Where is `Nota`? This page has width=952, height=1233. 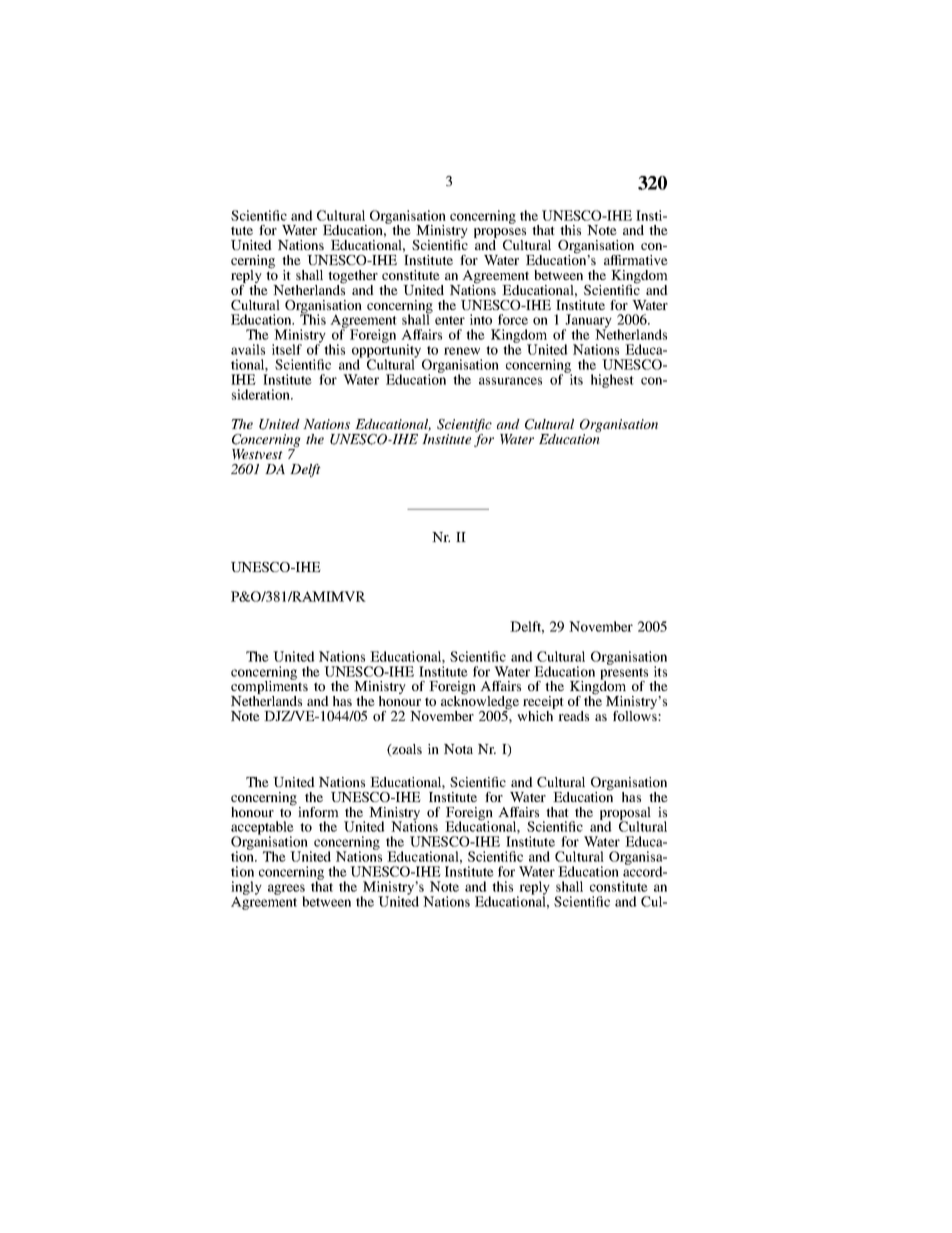
Nota is located at coordinates (458, 749).
